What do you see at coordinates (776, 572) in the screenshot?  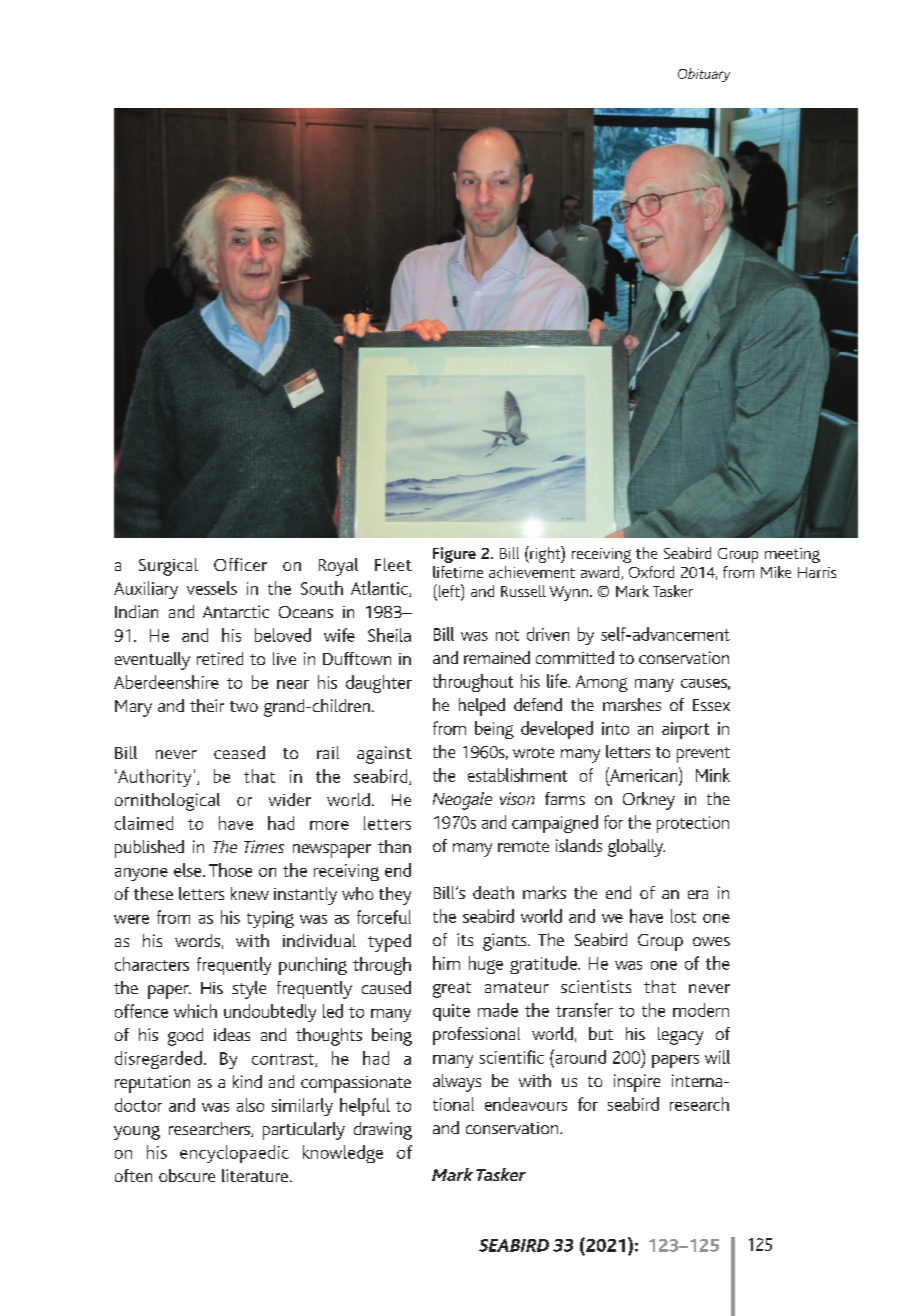 I see `Mike` at bounding box center [776, 572].
